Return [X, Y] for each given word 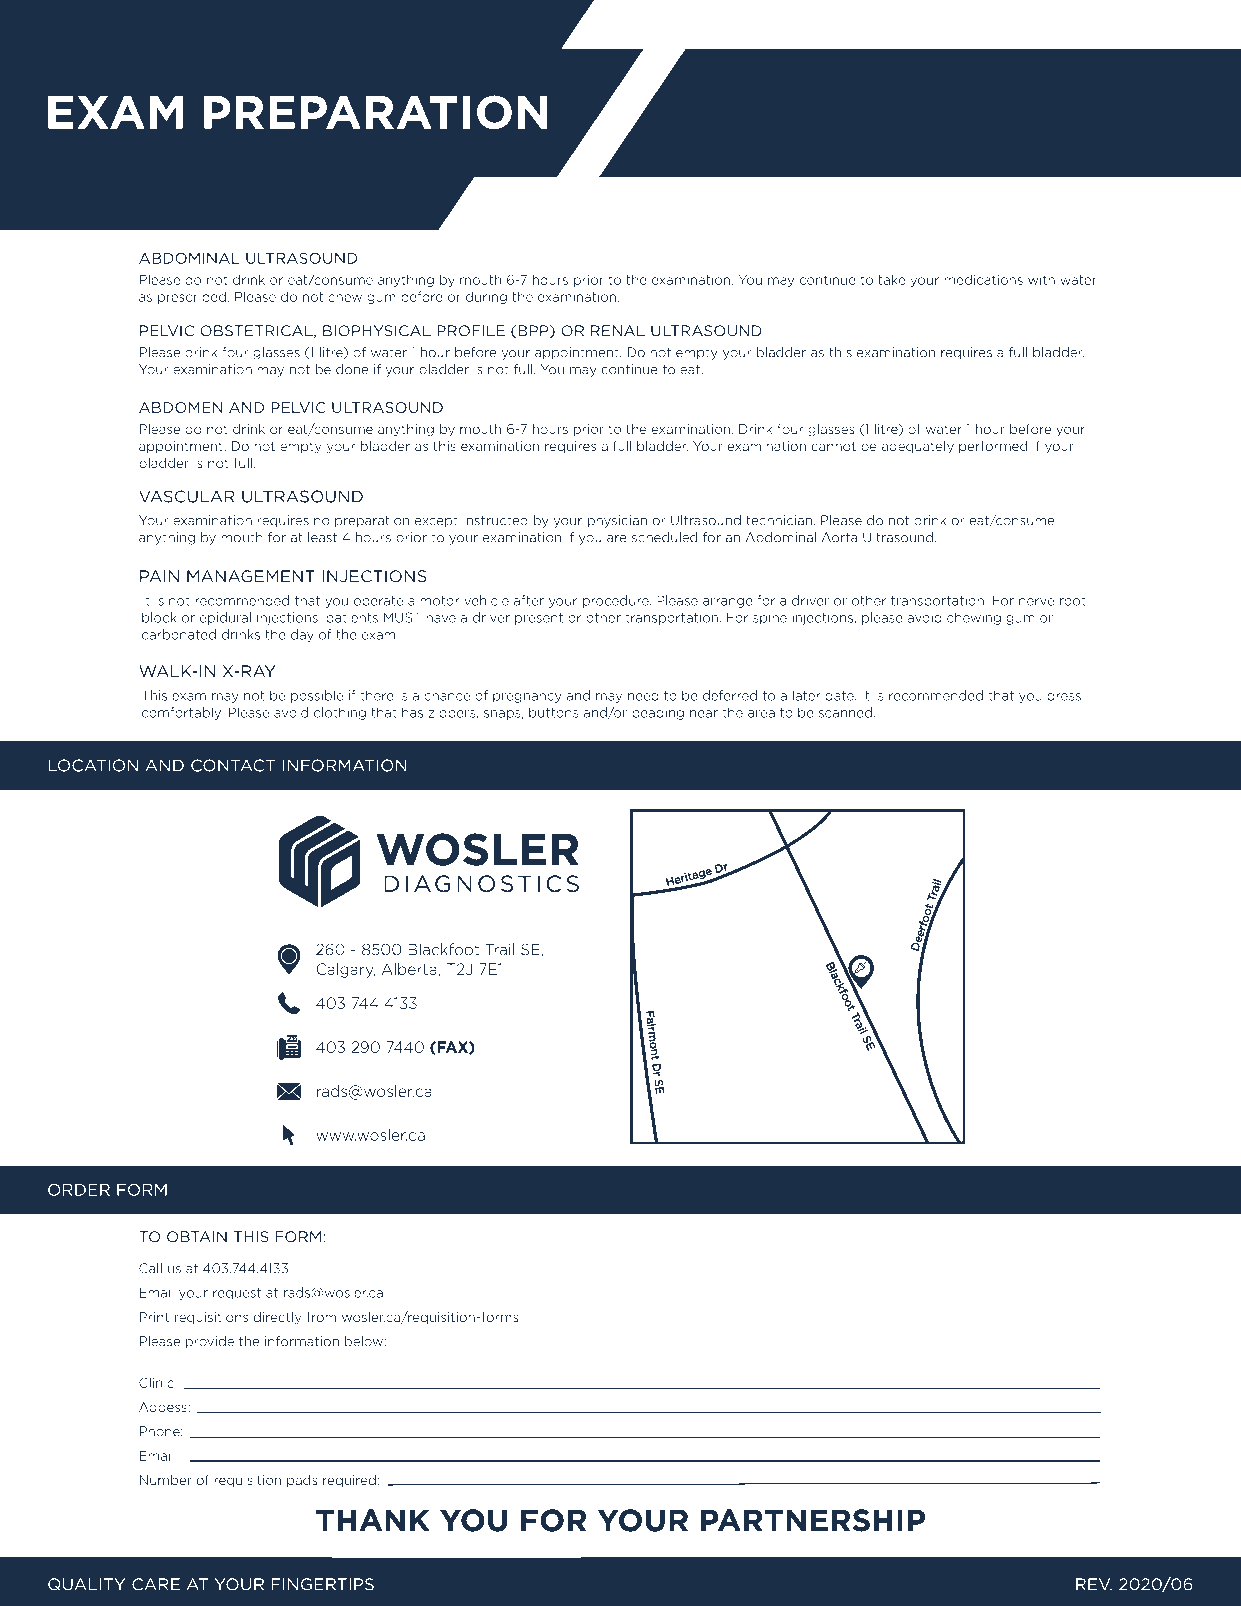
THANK [373, 1520]
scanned [845, 712]
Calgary [345, 970]
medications [983, 279]
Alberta [409, 969]
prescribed [192, 297]
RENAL [618, 330]
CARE [156, 1584]
